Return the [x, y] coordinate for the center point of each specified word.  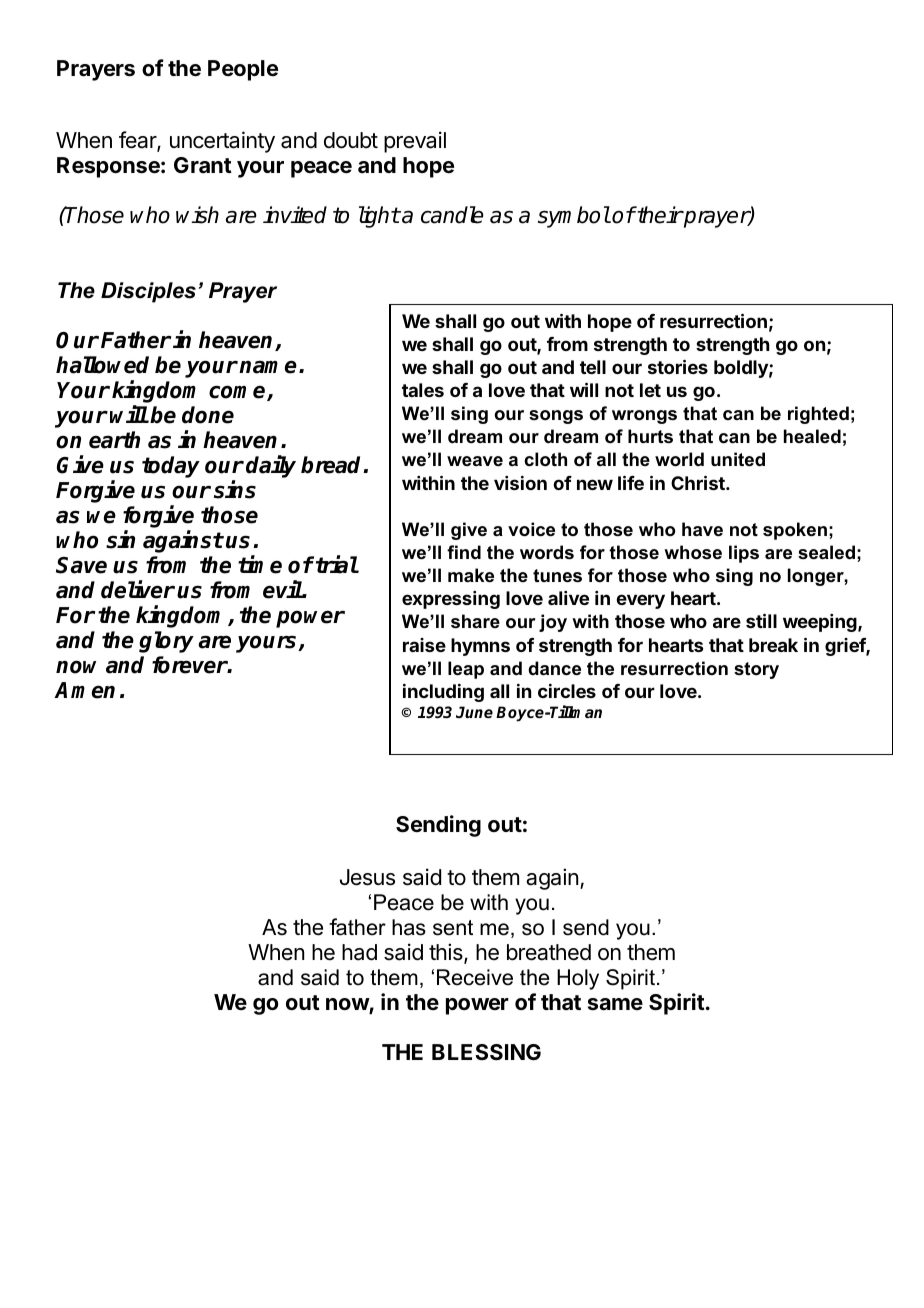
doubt [351, 140]
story [756, 670]
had [359, 952]
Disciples [148, 292]
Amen [84, 690]
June [474, 712]
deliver [138, 589]
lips [744, 554]
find [464, 552]
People [243, 70]
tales [423, 390]
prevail [415, 142]
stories [678, 366]
